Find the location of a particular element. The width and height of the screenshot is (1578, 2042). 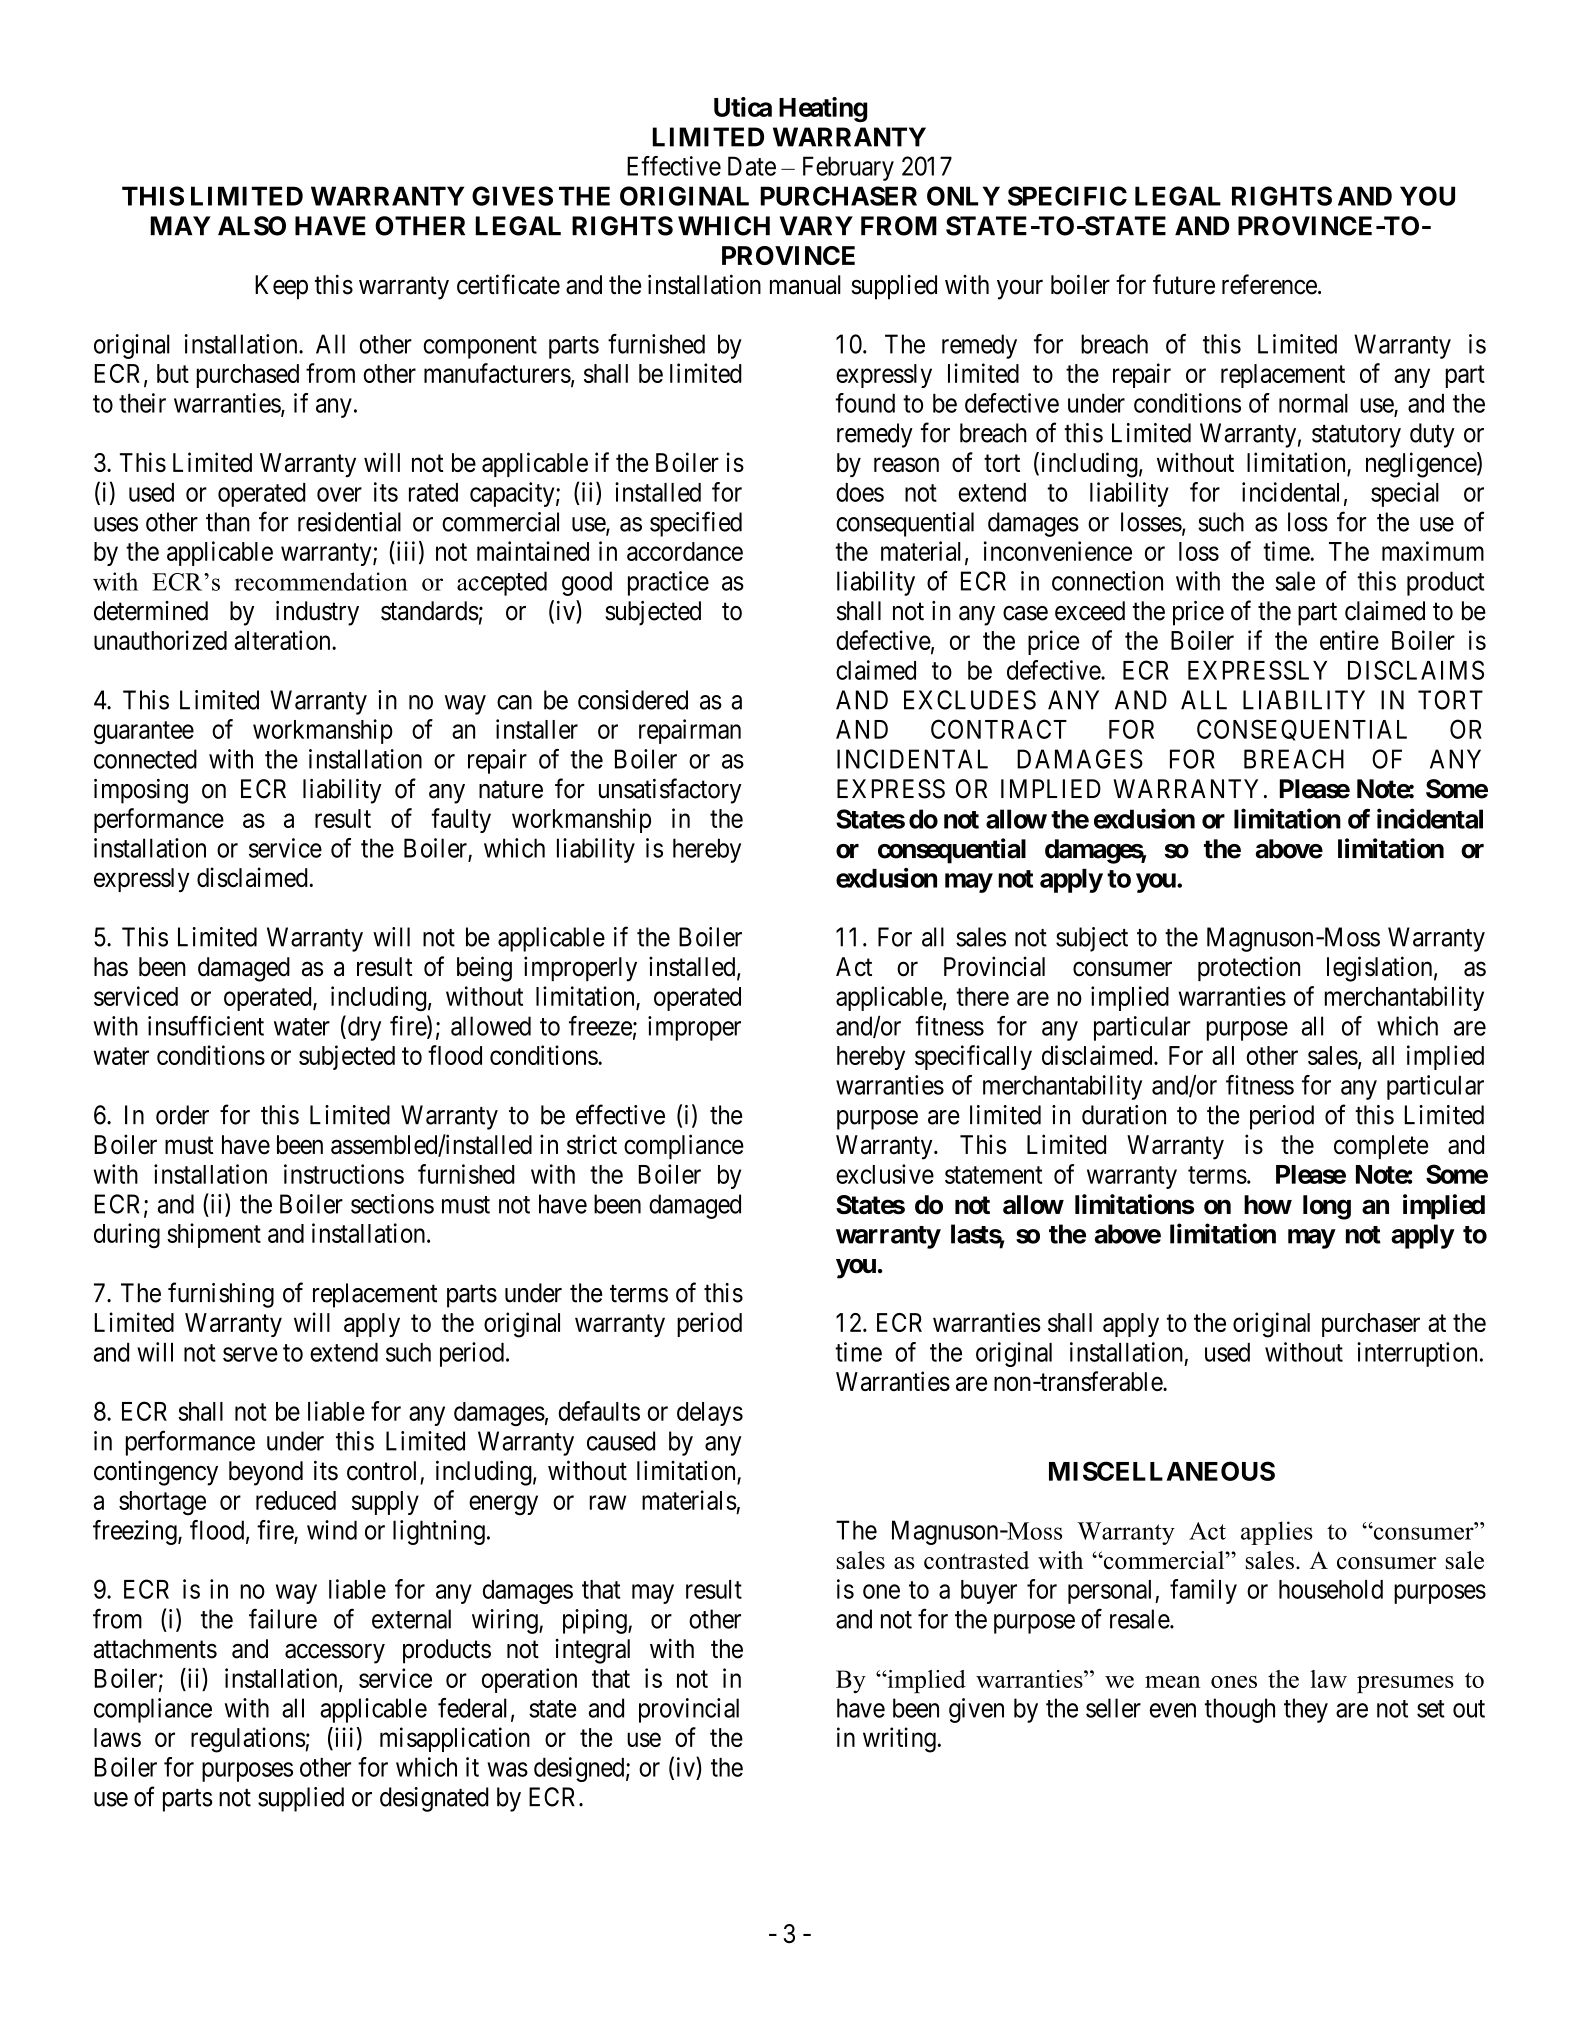

Date is located at coordinates (752, 166).
